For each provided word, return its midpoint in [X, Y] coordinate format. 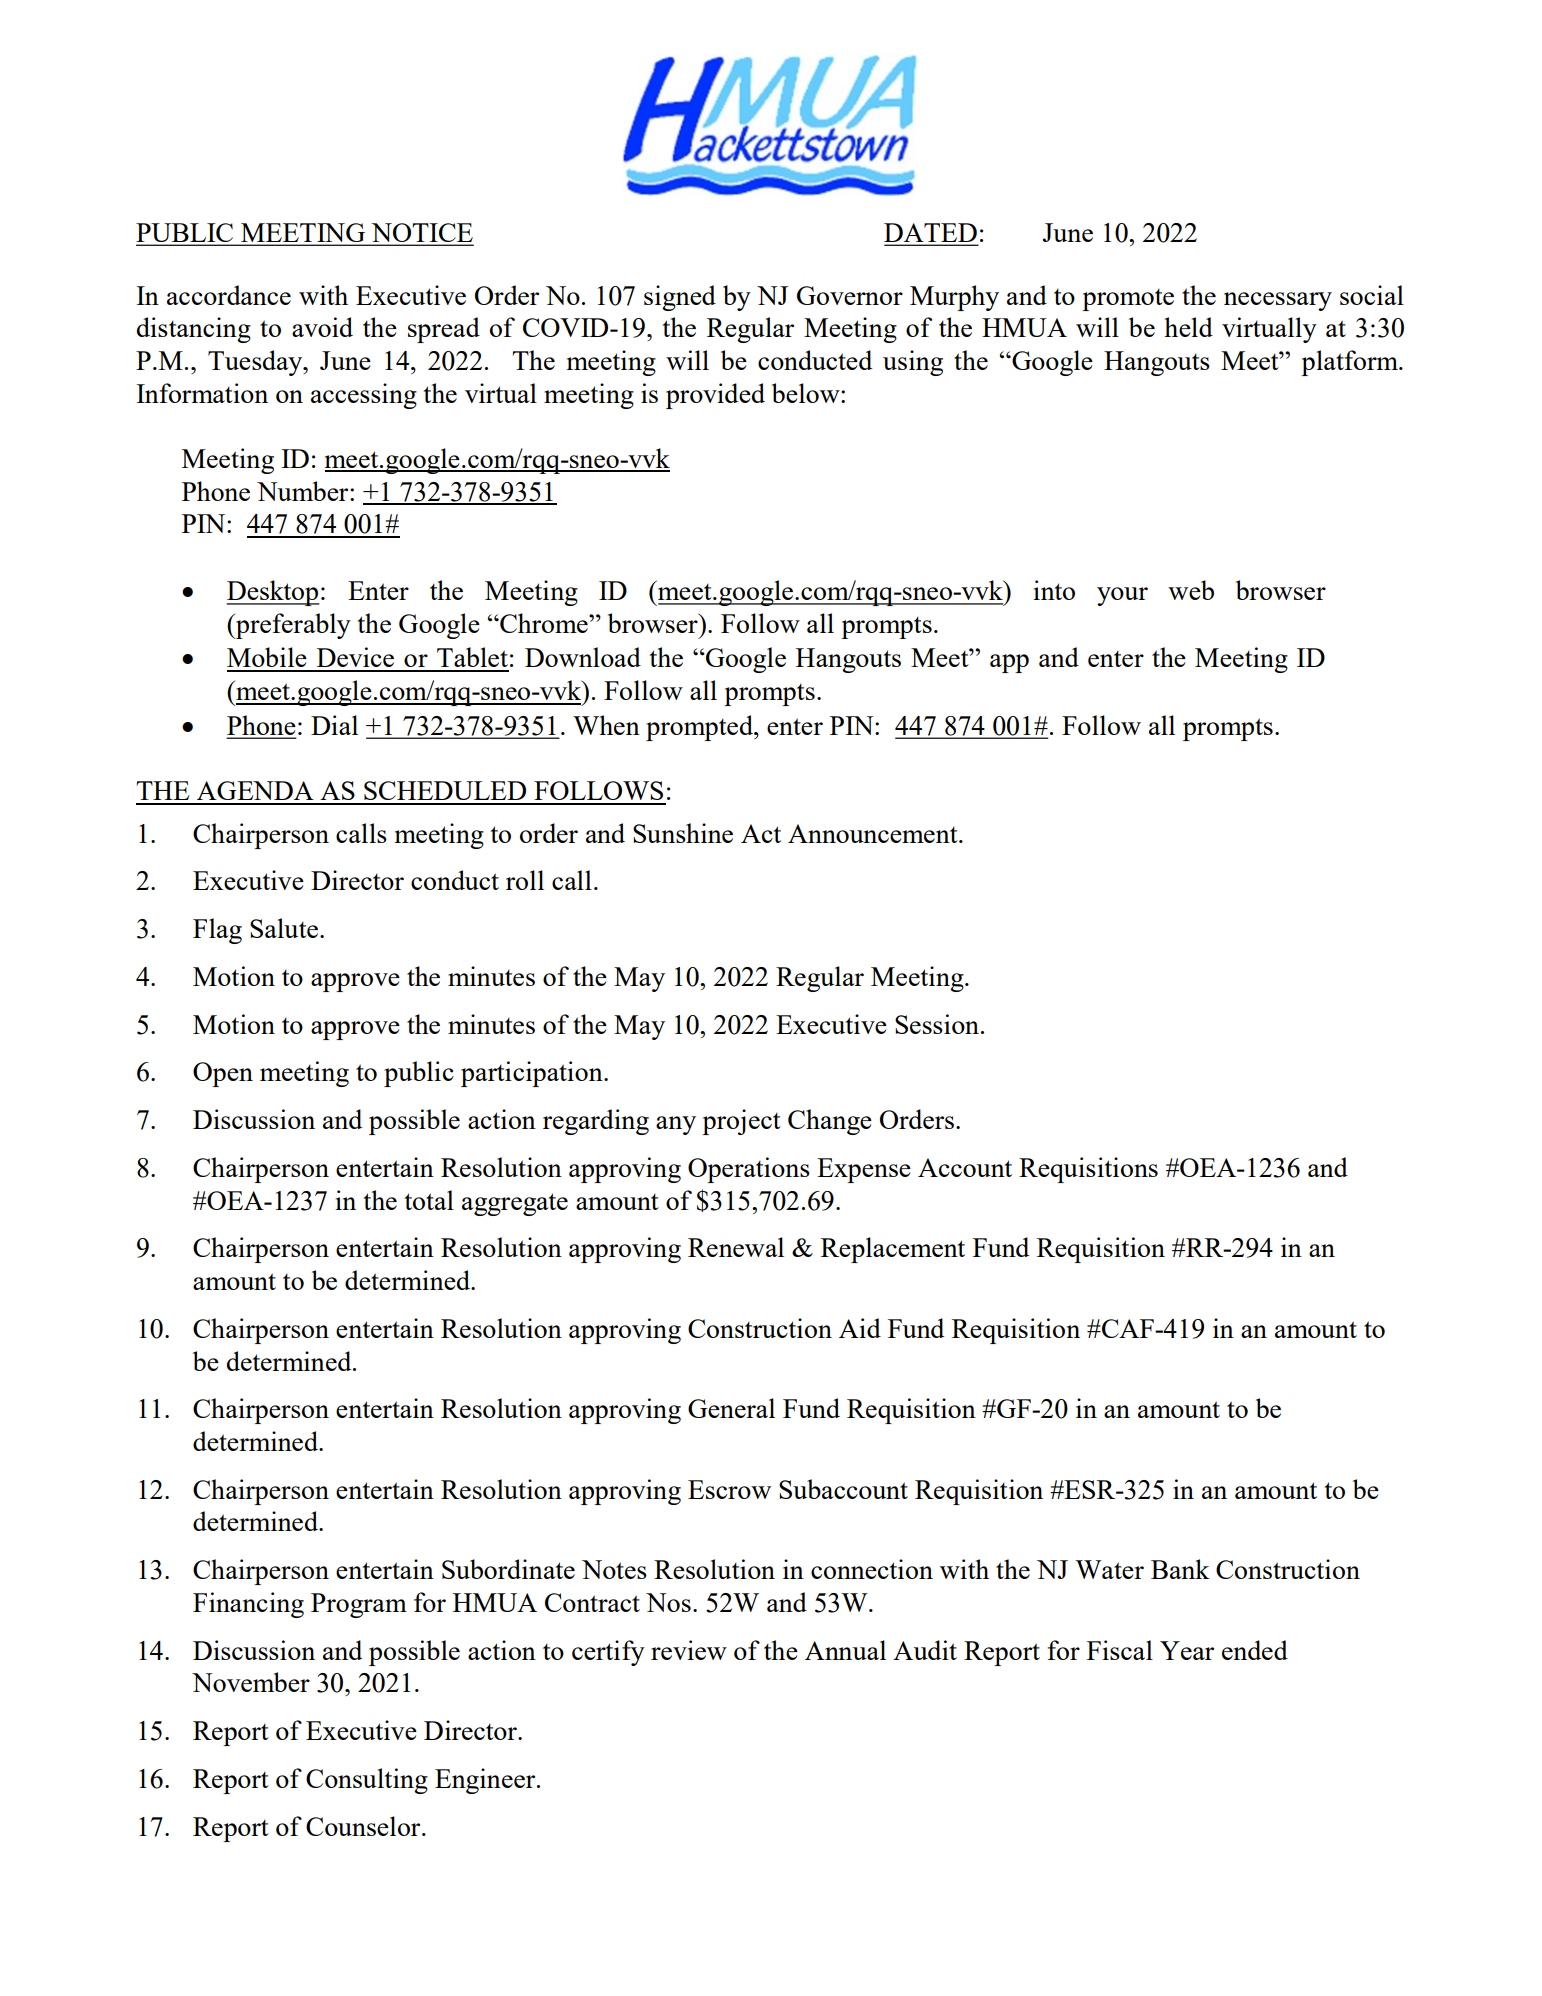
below [807, 393]
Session [938, 1024]
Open [223, 1074]
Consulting [367, 1781]
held [1188, 327]
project [741, 1122]
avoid [322, 327]
